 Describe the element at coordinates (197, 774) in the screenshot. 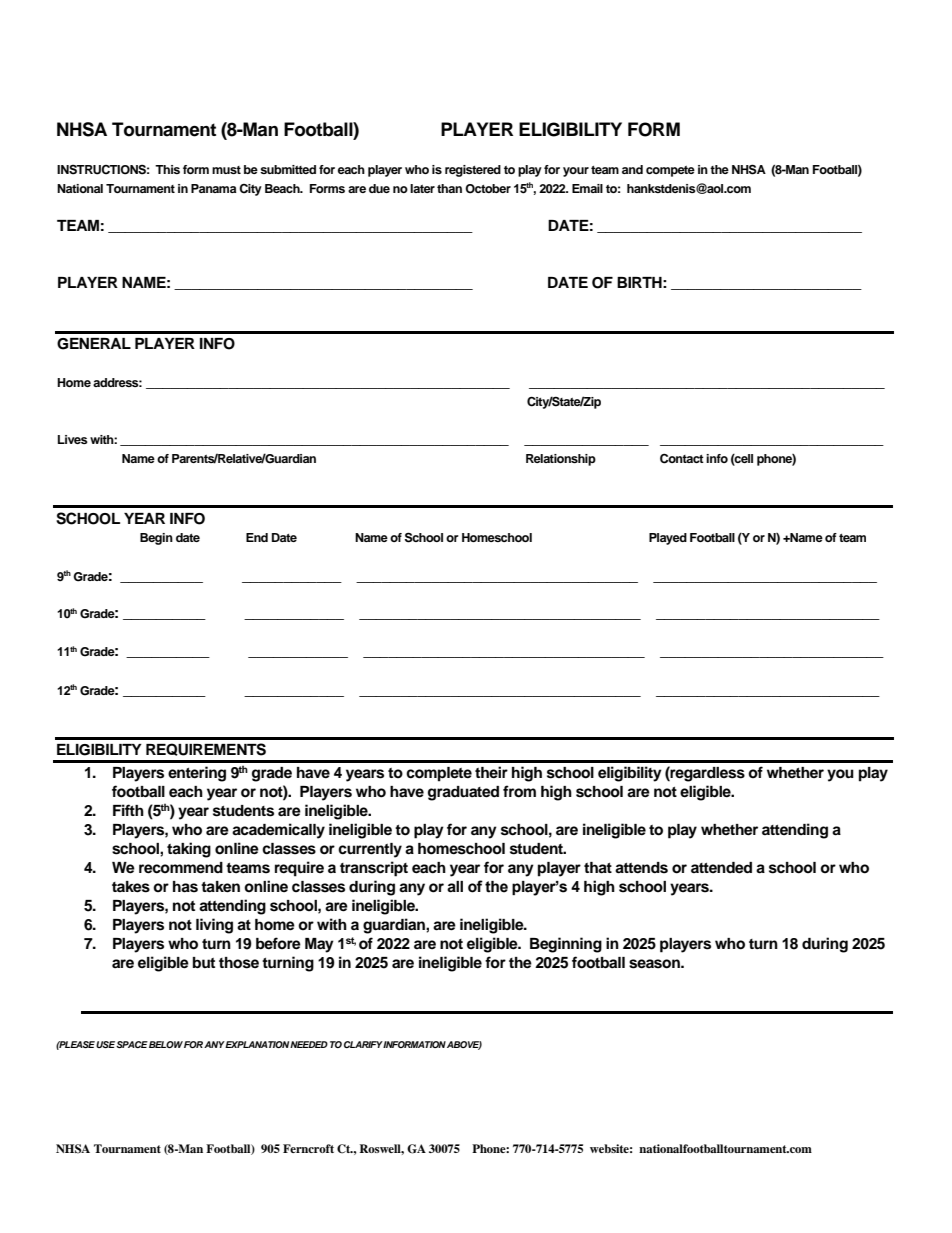

I see `entering` at that location.
